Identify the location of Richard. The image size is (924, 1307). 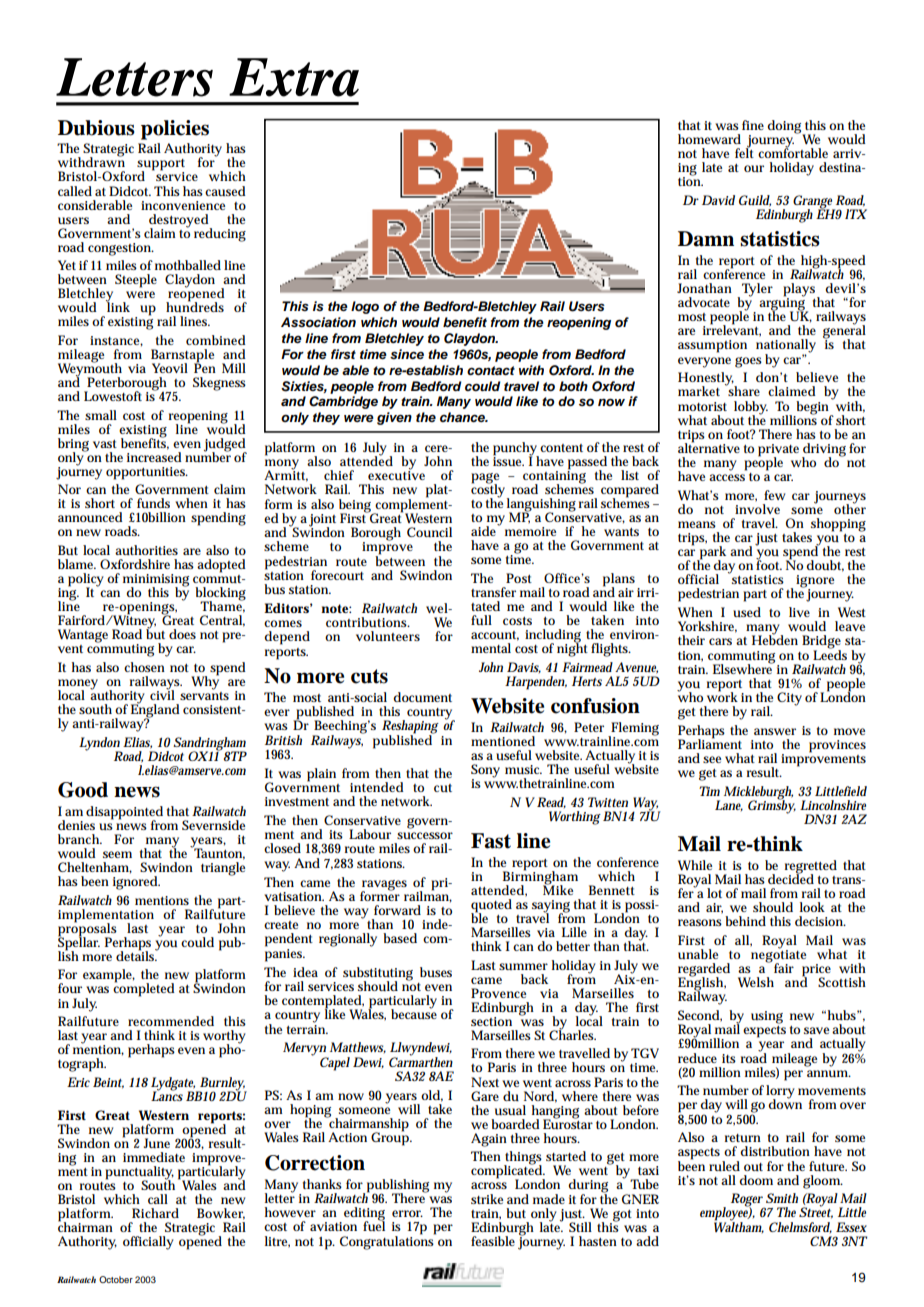
(155, 1213).
